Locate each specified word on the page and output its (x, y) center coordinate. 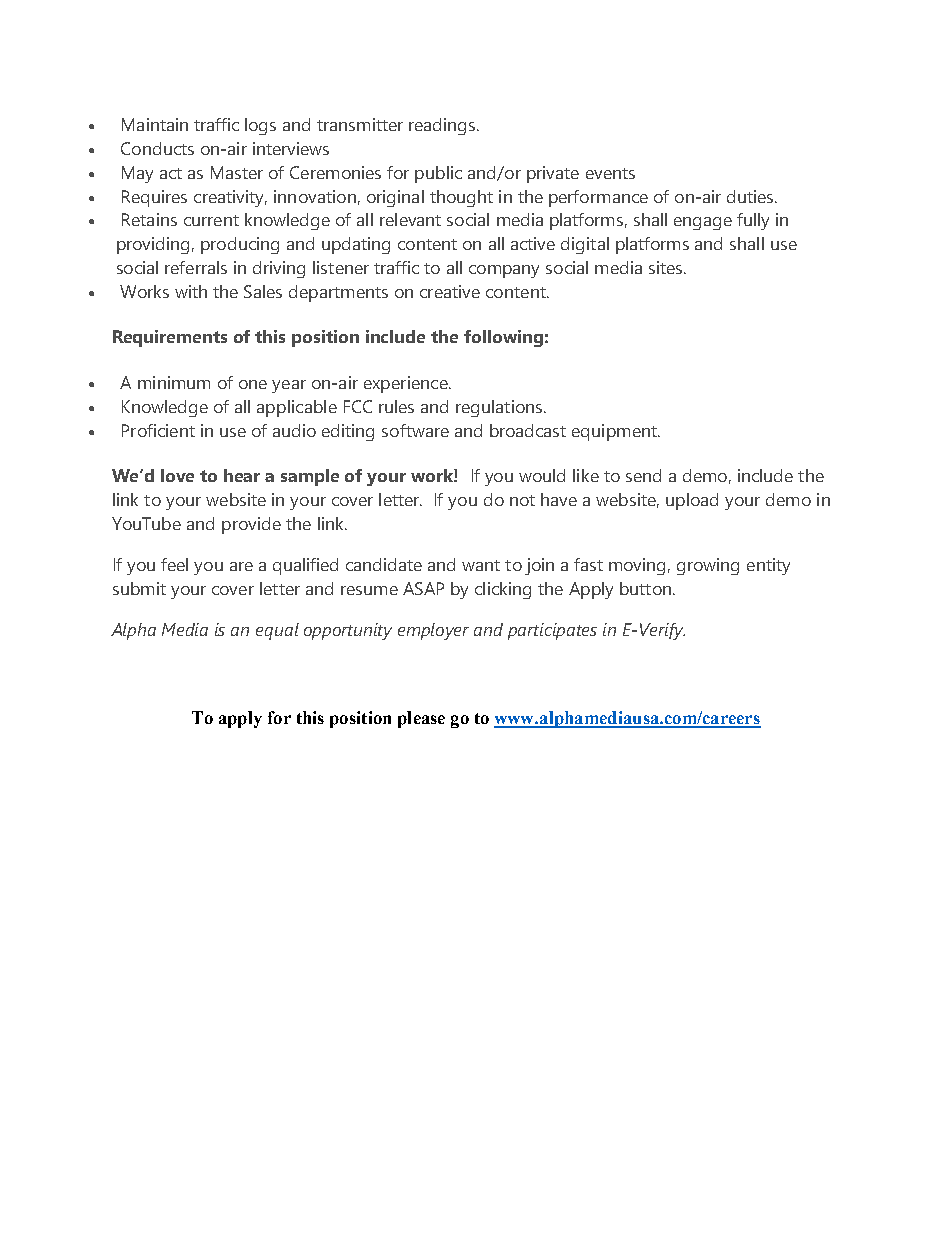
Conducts (157, 148)
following (503, 338)
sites (667, 267)
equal (277, 631)
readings (443, 126)
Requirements (170, 338)
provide (251, 525)
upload (692, 501)
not (522, 500)
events (610, 173)
